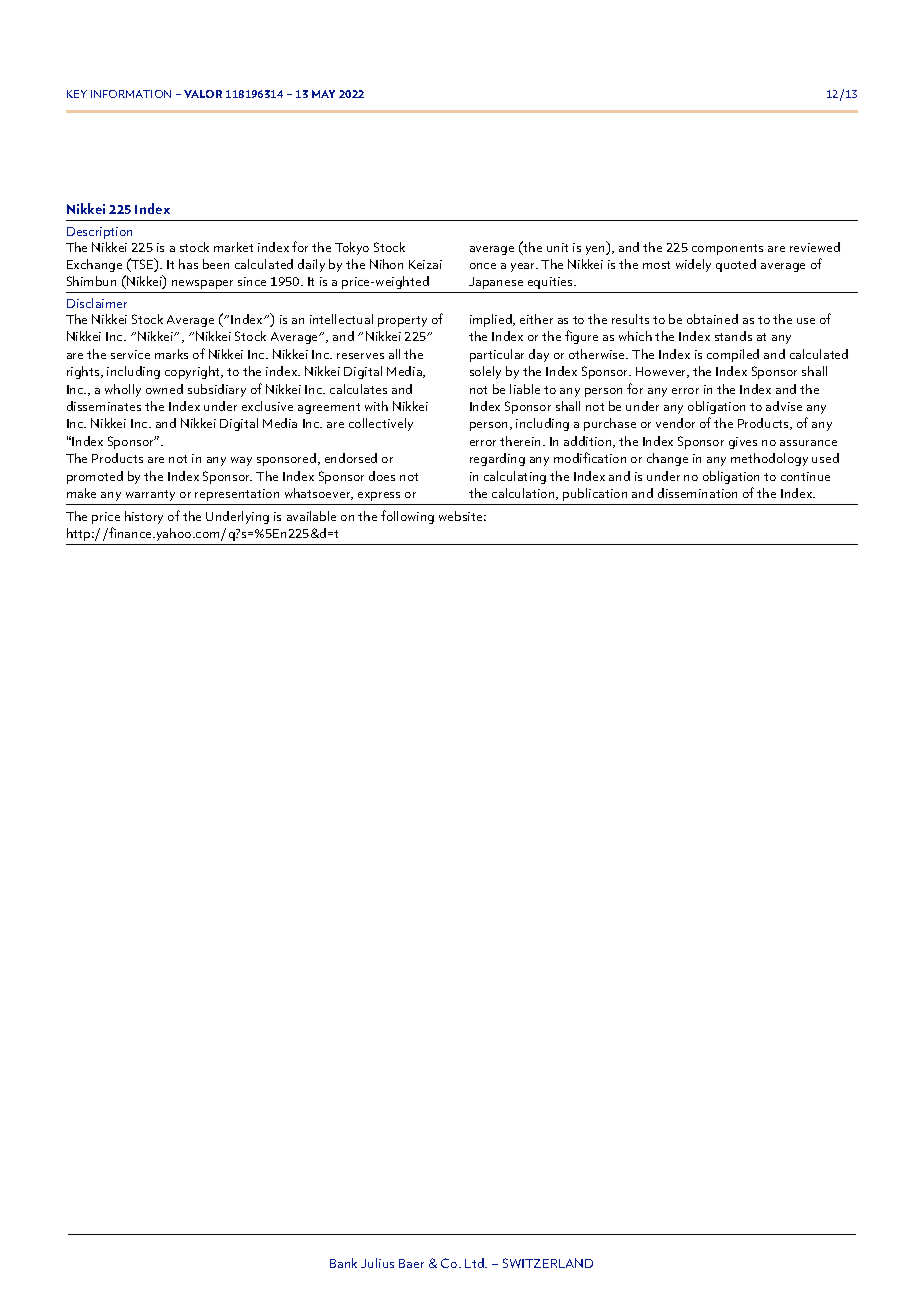 The image size is (924, 1308). Describe the element at coordinates (595, 494) in the image. I see `publication` at that location.
